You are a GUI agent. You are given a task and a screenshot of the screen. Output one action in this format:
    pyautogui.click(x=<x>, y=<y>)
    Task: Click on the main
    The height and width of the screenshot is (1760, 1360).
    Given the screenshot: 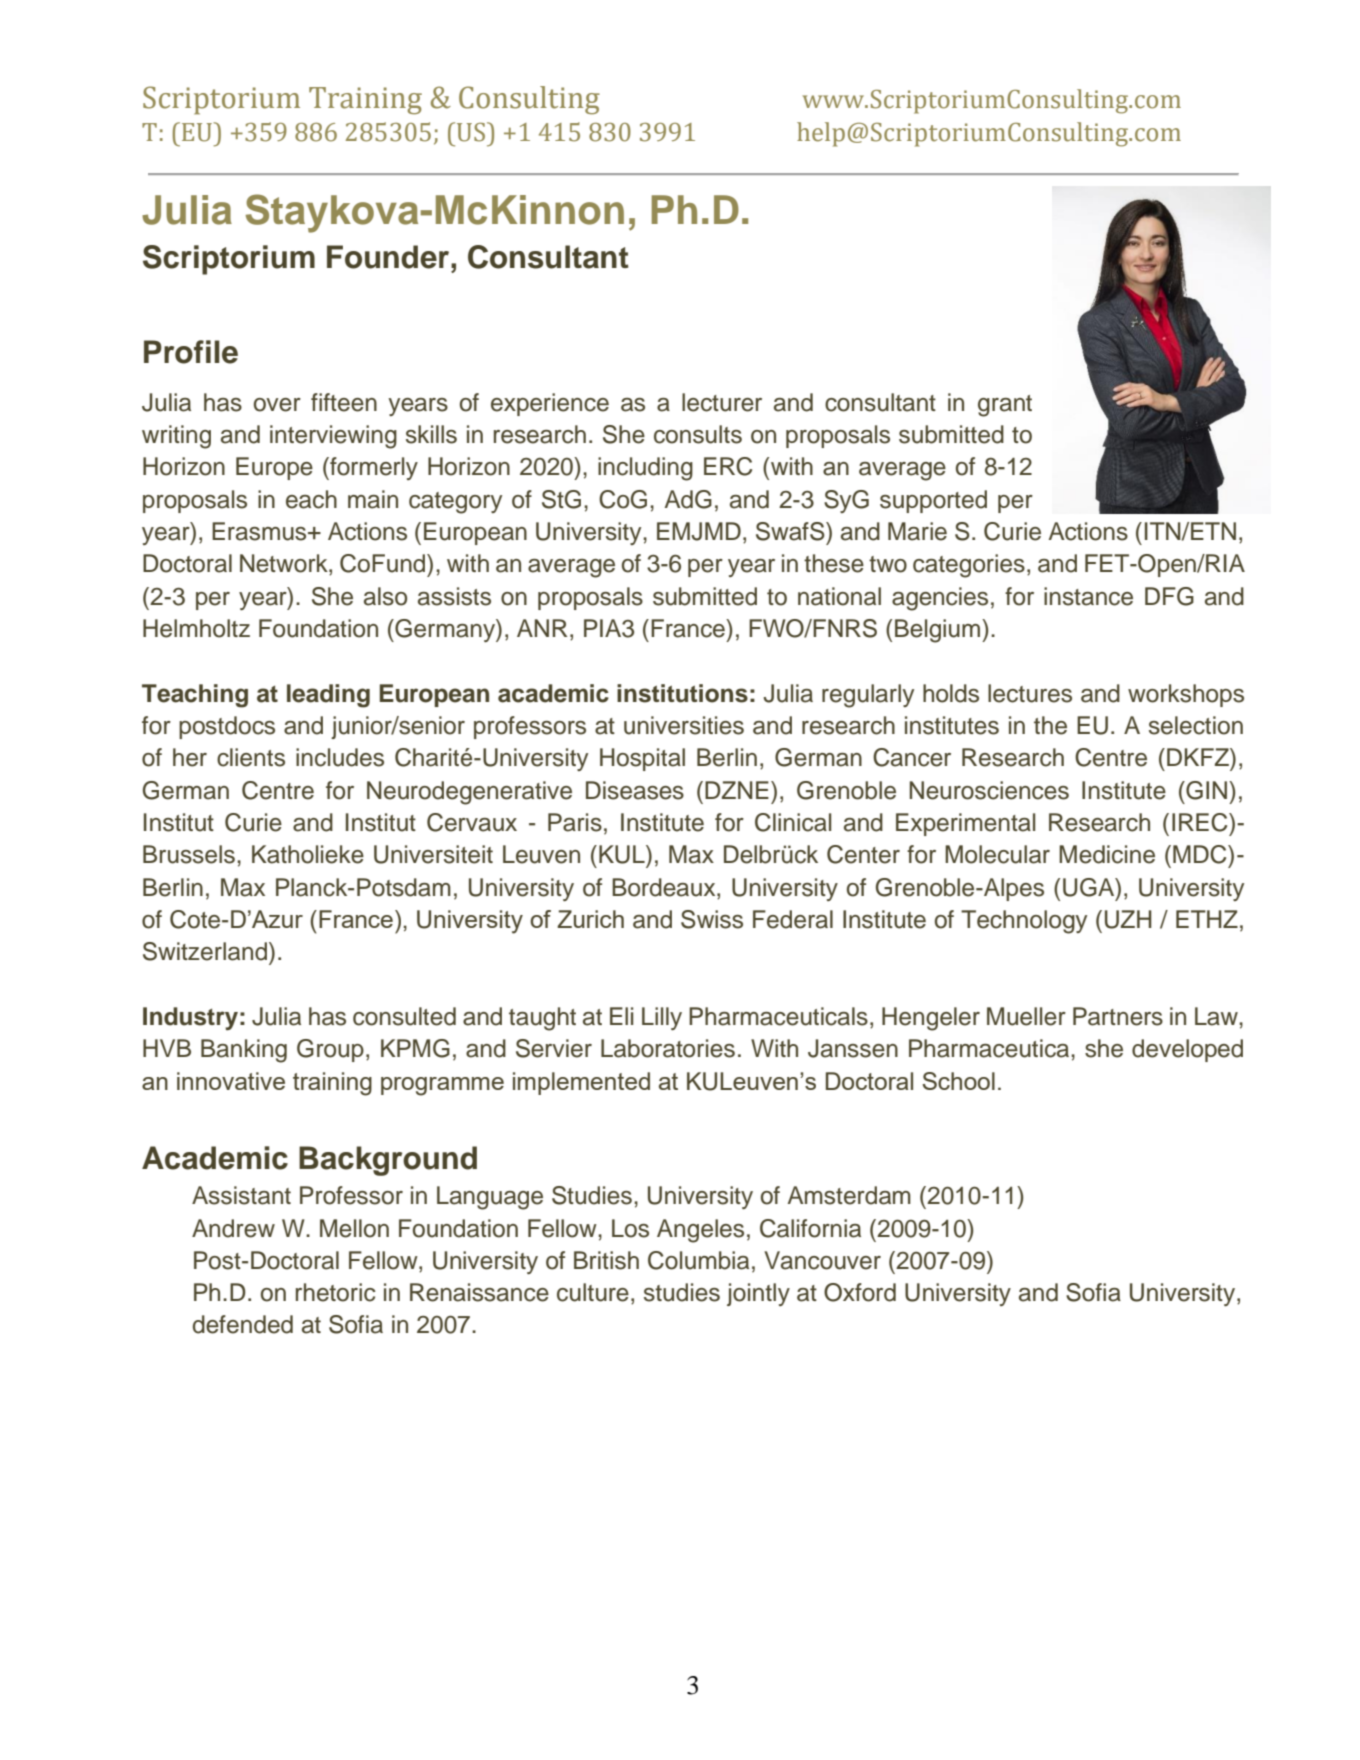 What is the action you would take?
    pyautogui.click(x=373, y=499)
